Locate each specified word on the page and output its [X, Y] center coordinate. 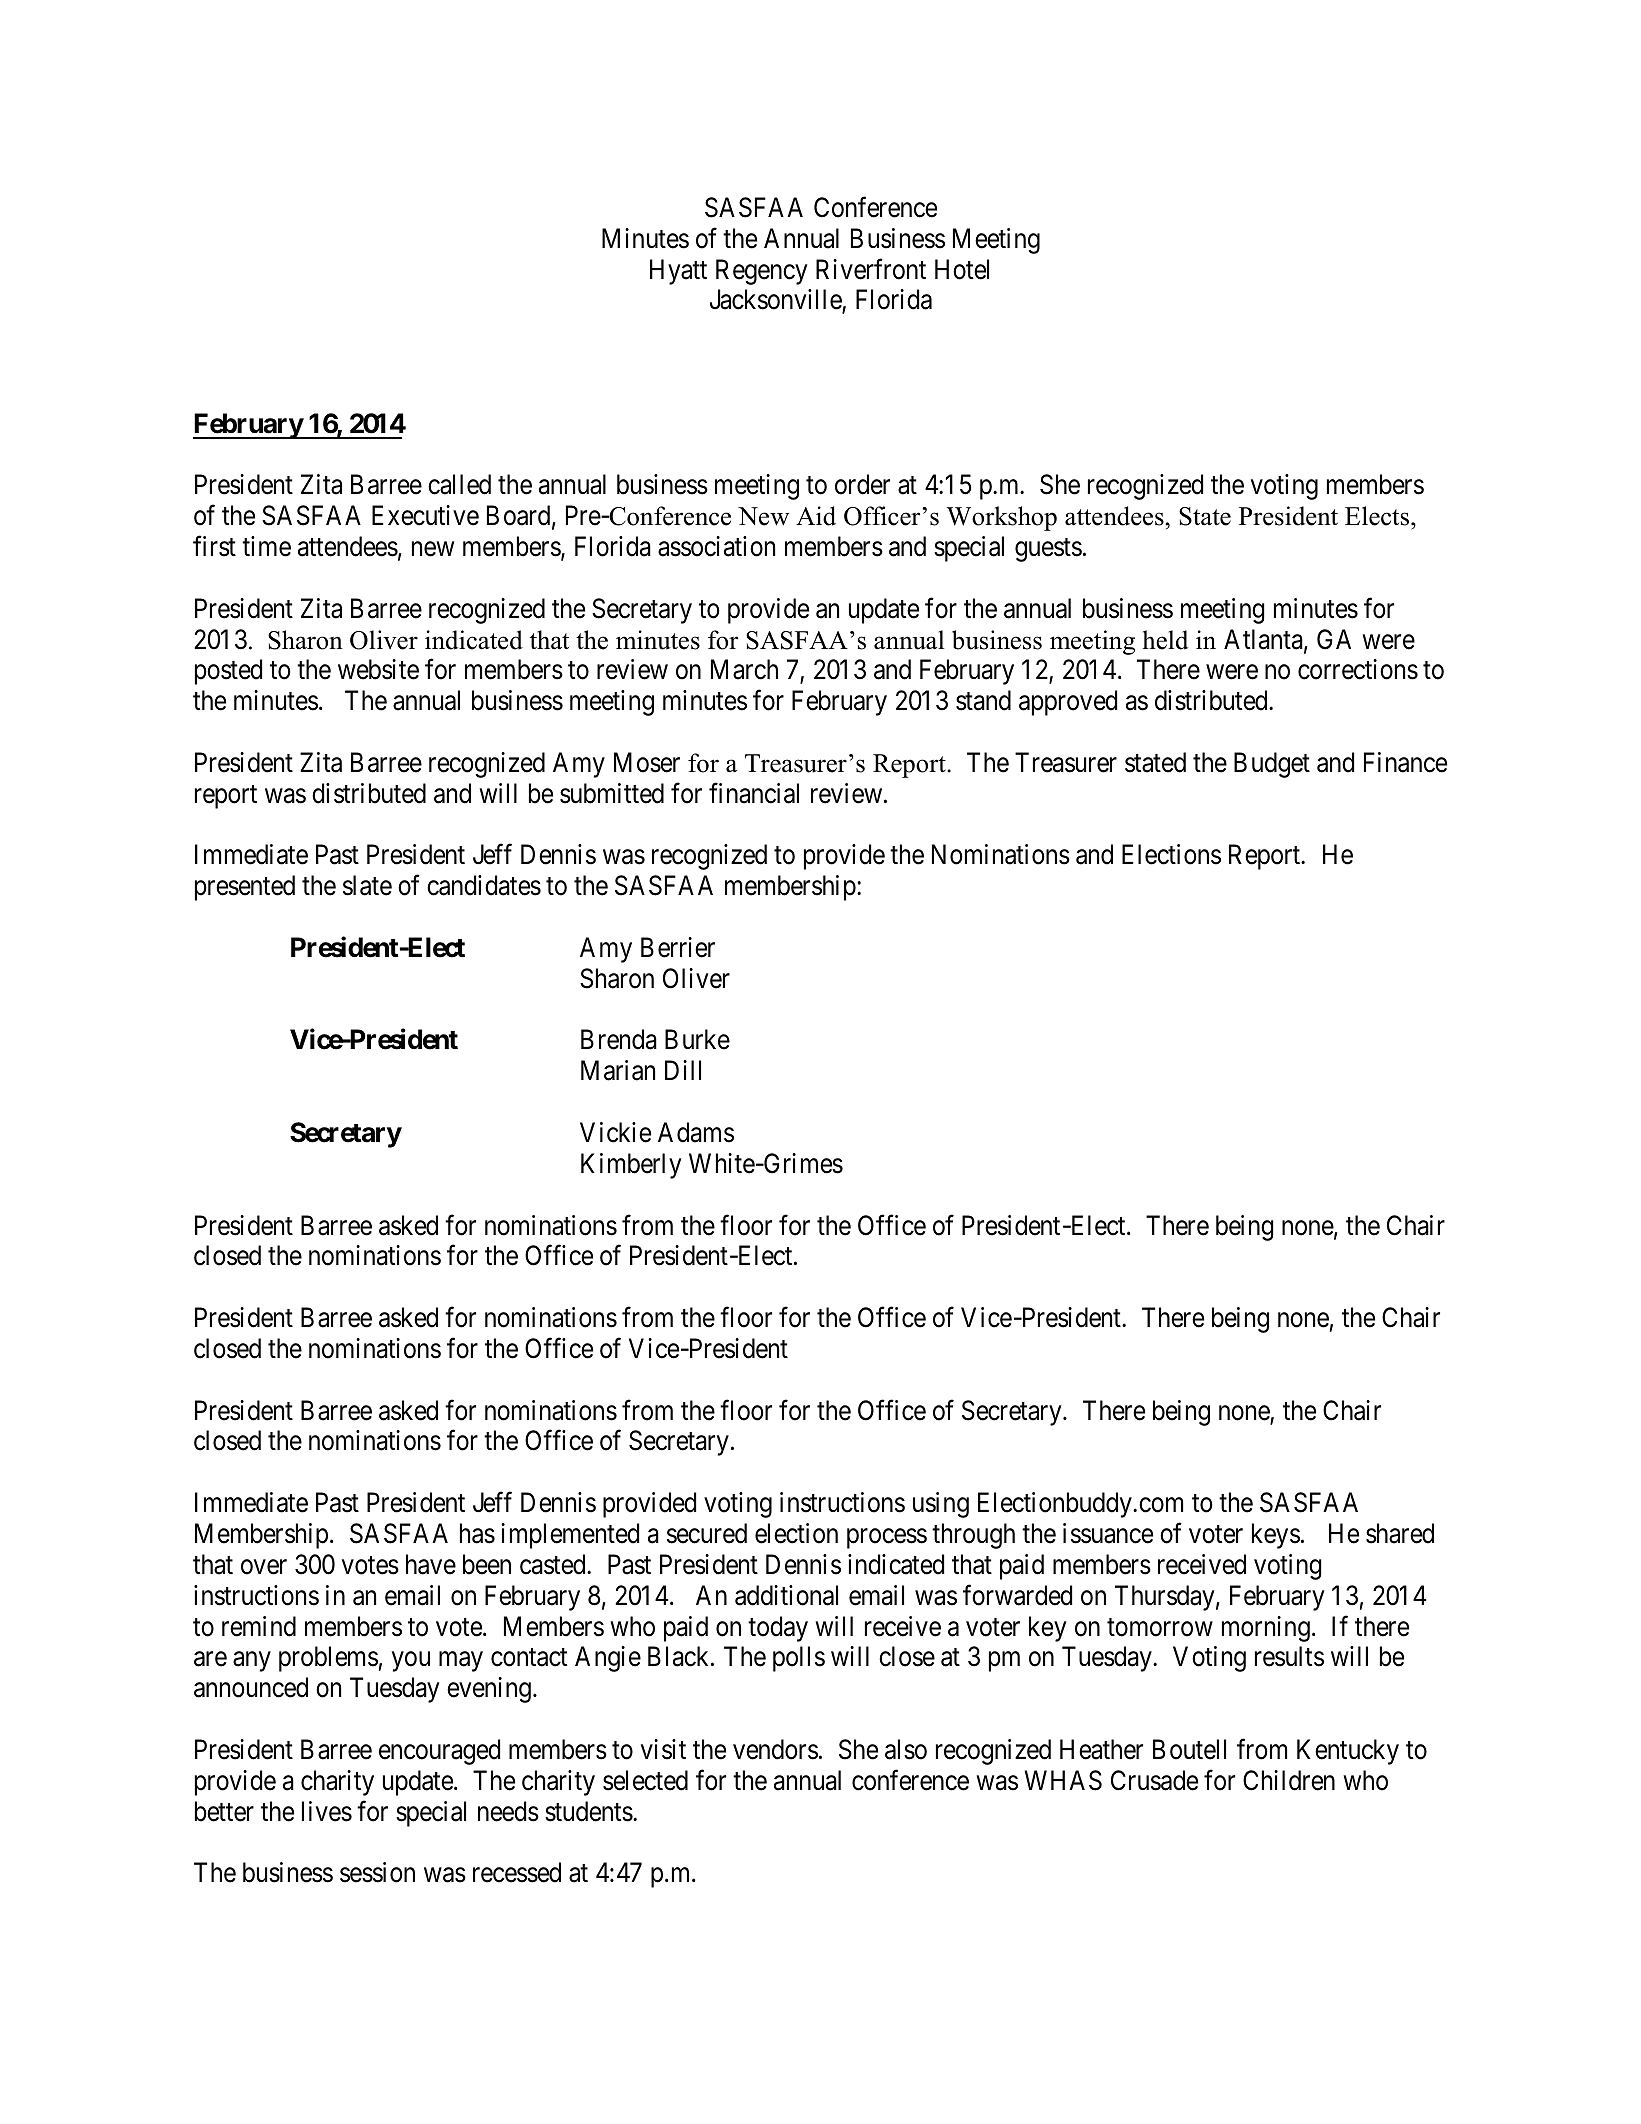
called [459, 484]
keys [1276, 1536]
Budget [1272, 765]
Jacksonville [776, 300]
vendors [775, 1749]
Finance [1405, 762]
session [377, 1872]
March [744, 669]
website [378, 669]
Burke [697, 1039]
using [941, 1505]
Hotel [962, 269]
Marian [618, 1070]
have [431, 1564]
